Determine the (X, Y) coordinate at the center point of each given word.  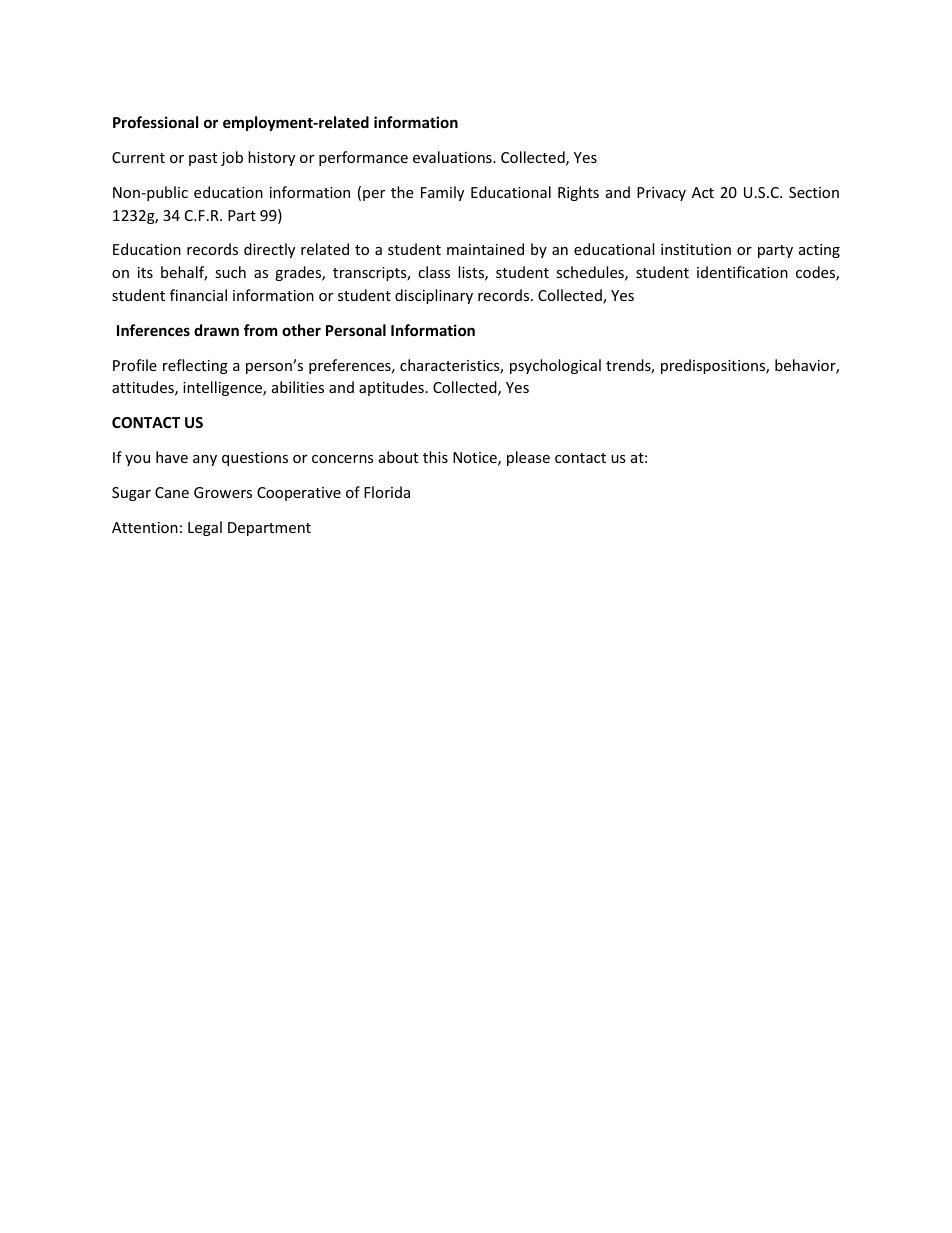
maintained (485, 249)
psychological (555, 366)
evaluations (453, 157)
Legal (205, 528)
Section (814, 192)
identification (742, 272)
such (230, 272)
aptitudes (391, 388)
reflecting (195, 366)
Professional (155, 122)
